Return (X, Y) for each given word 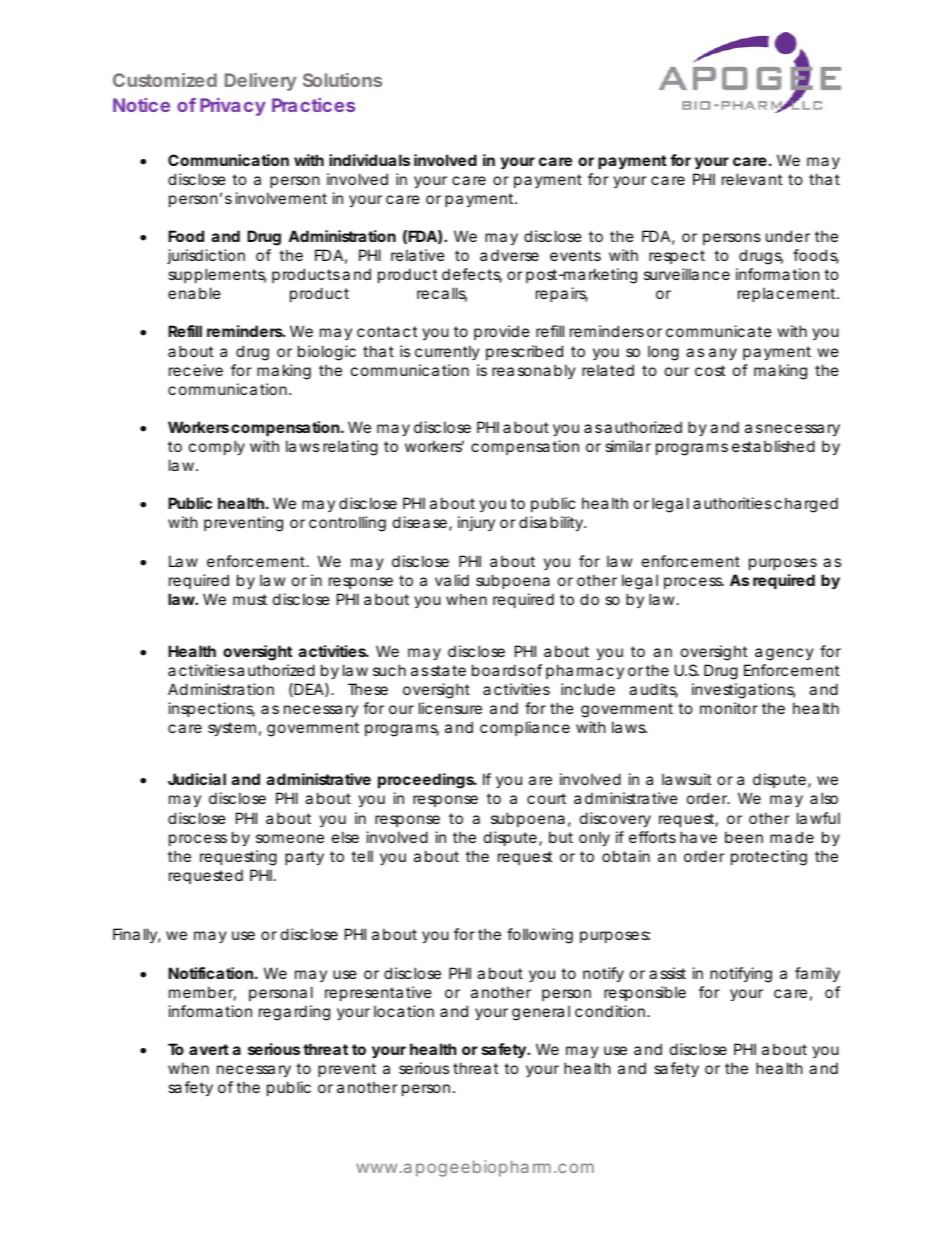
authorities (732, 503)
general (541, 1013)
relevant (752, 179)
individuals (369, 160)
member (202, 993)
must (250, 599)
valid (452, 580)
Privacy (233, 107)
